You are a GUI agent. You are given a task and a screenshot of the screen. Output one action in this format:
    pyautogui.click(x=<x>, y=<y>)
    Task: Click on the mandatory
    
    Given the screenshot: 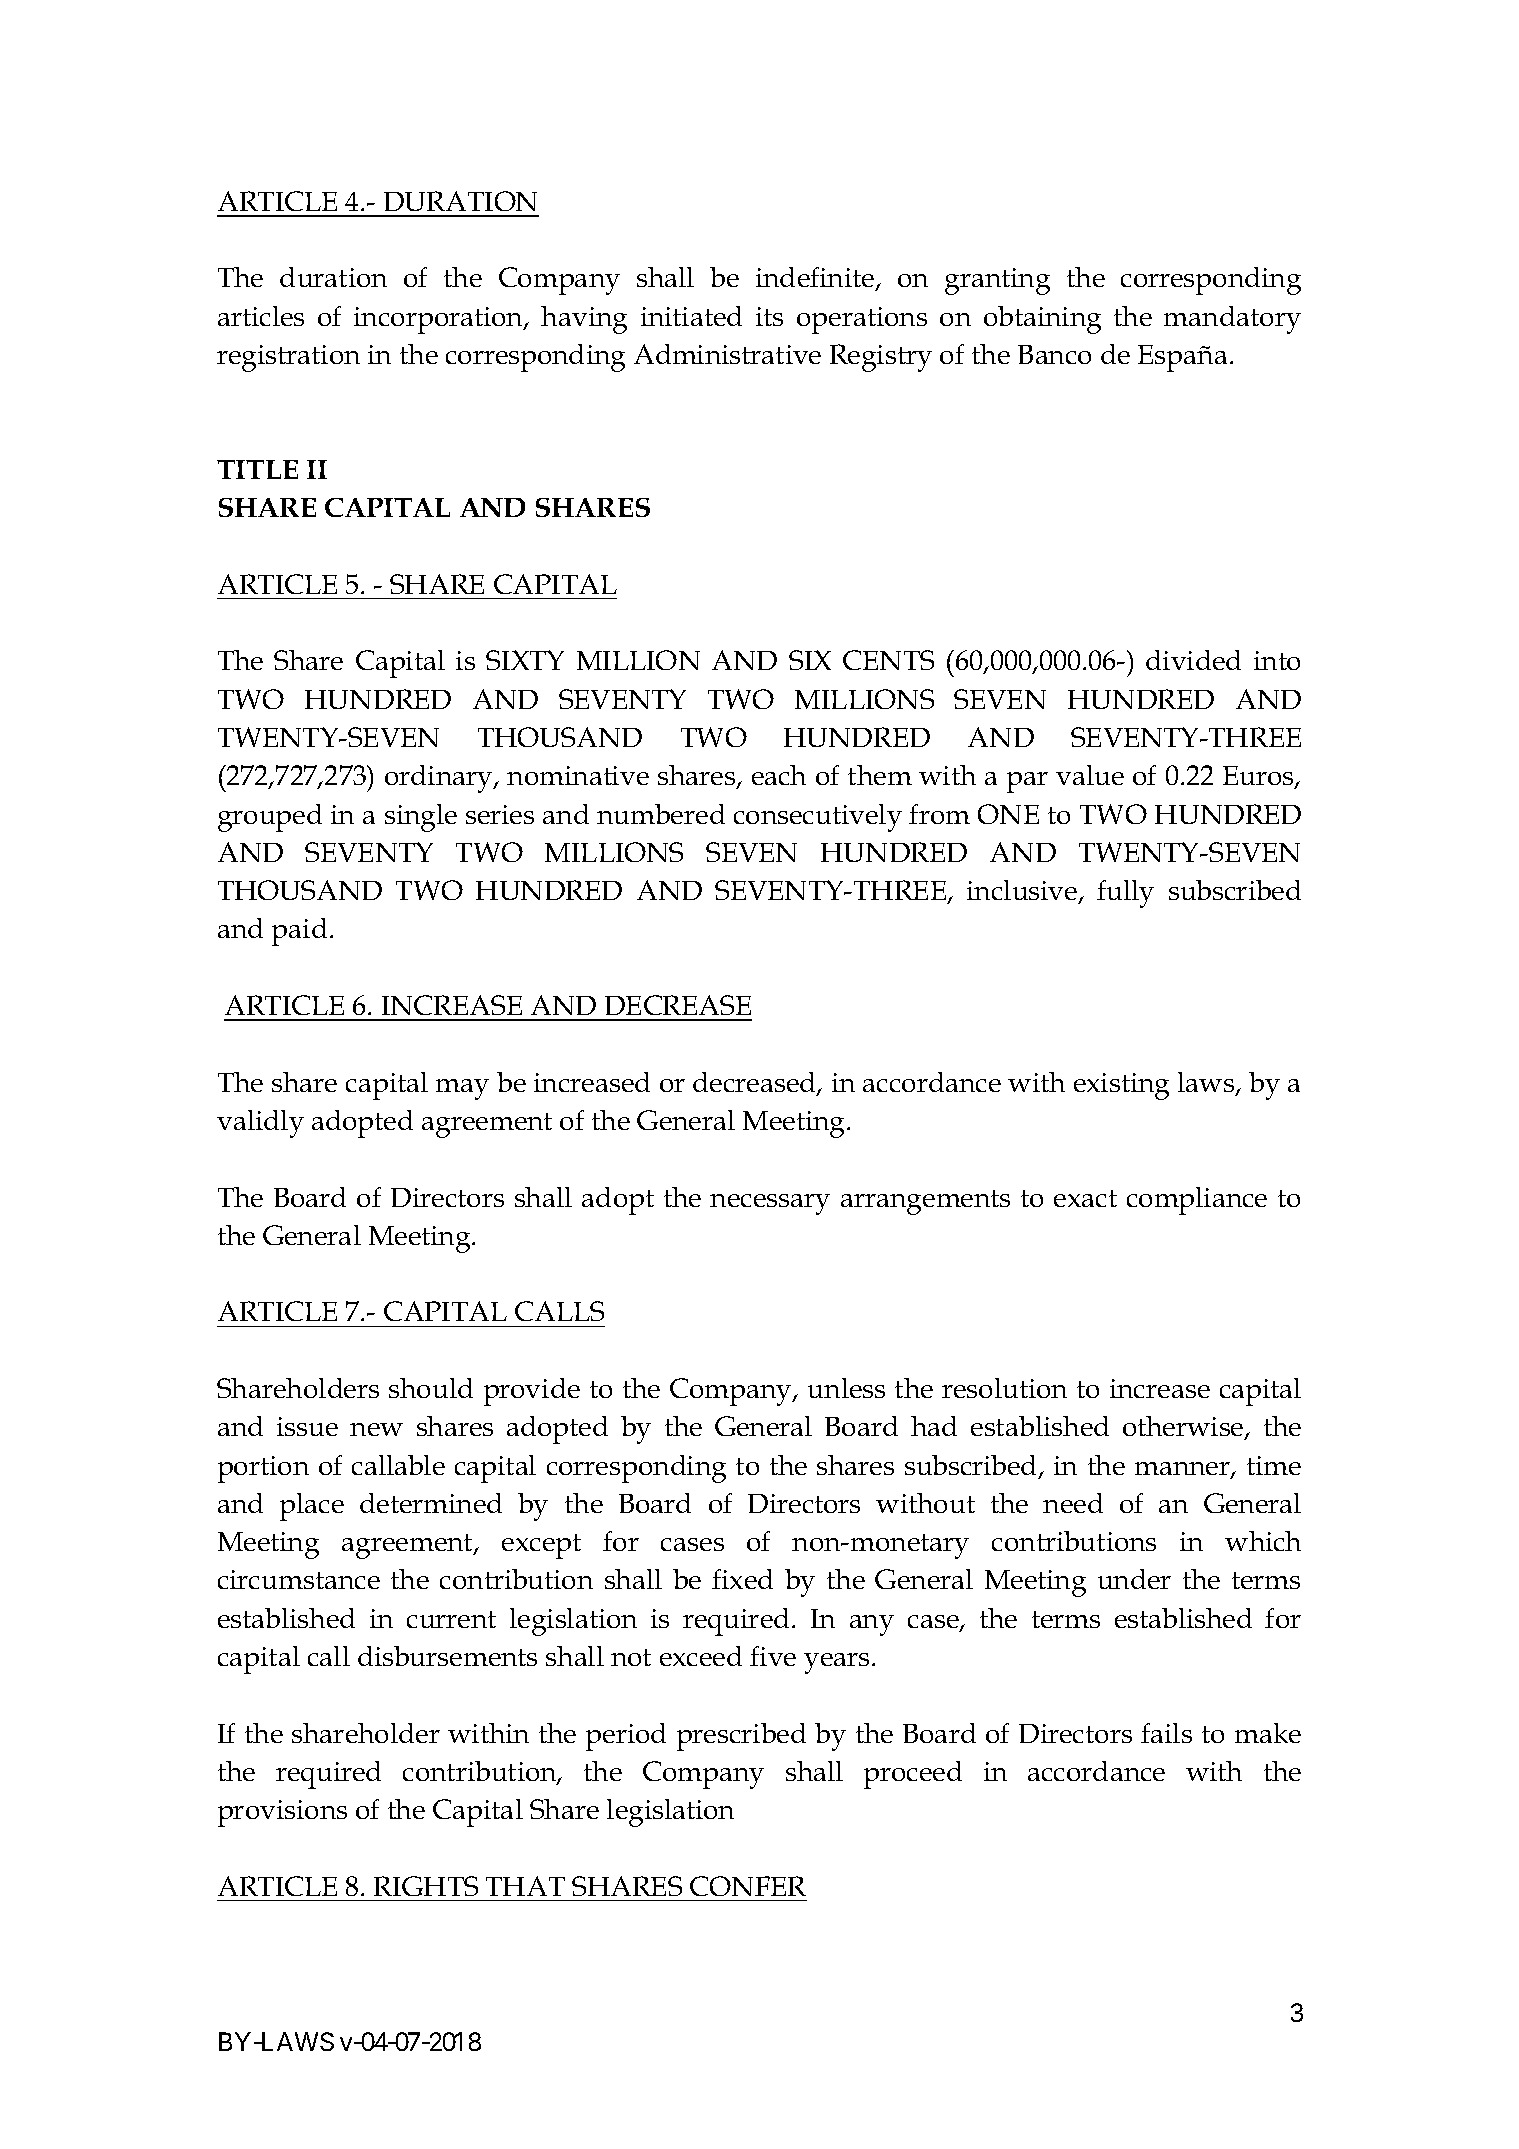 What is the action you would take?
    pyautogui.click(x=1232, y=320)
